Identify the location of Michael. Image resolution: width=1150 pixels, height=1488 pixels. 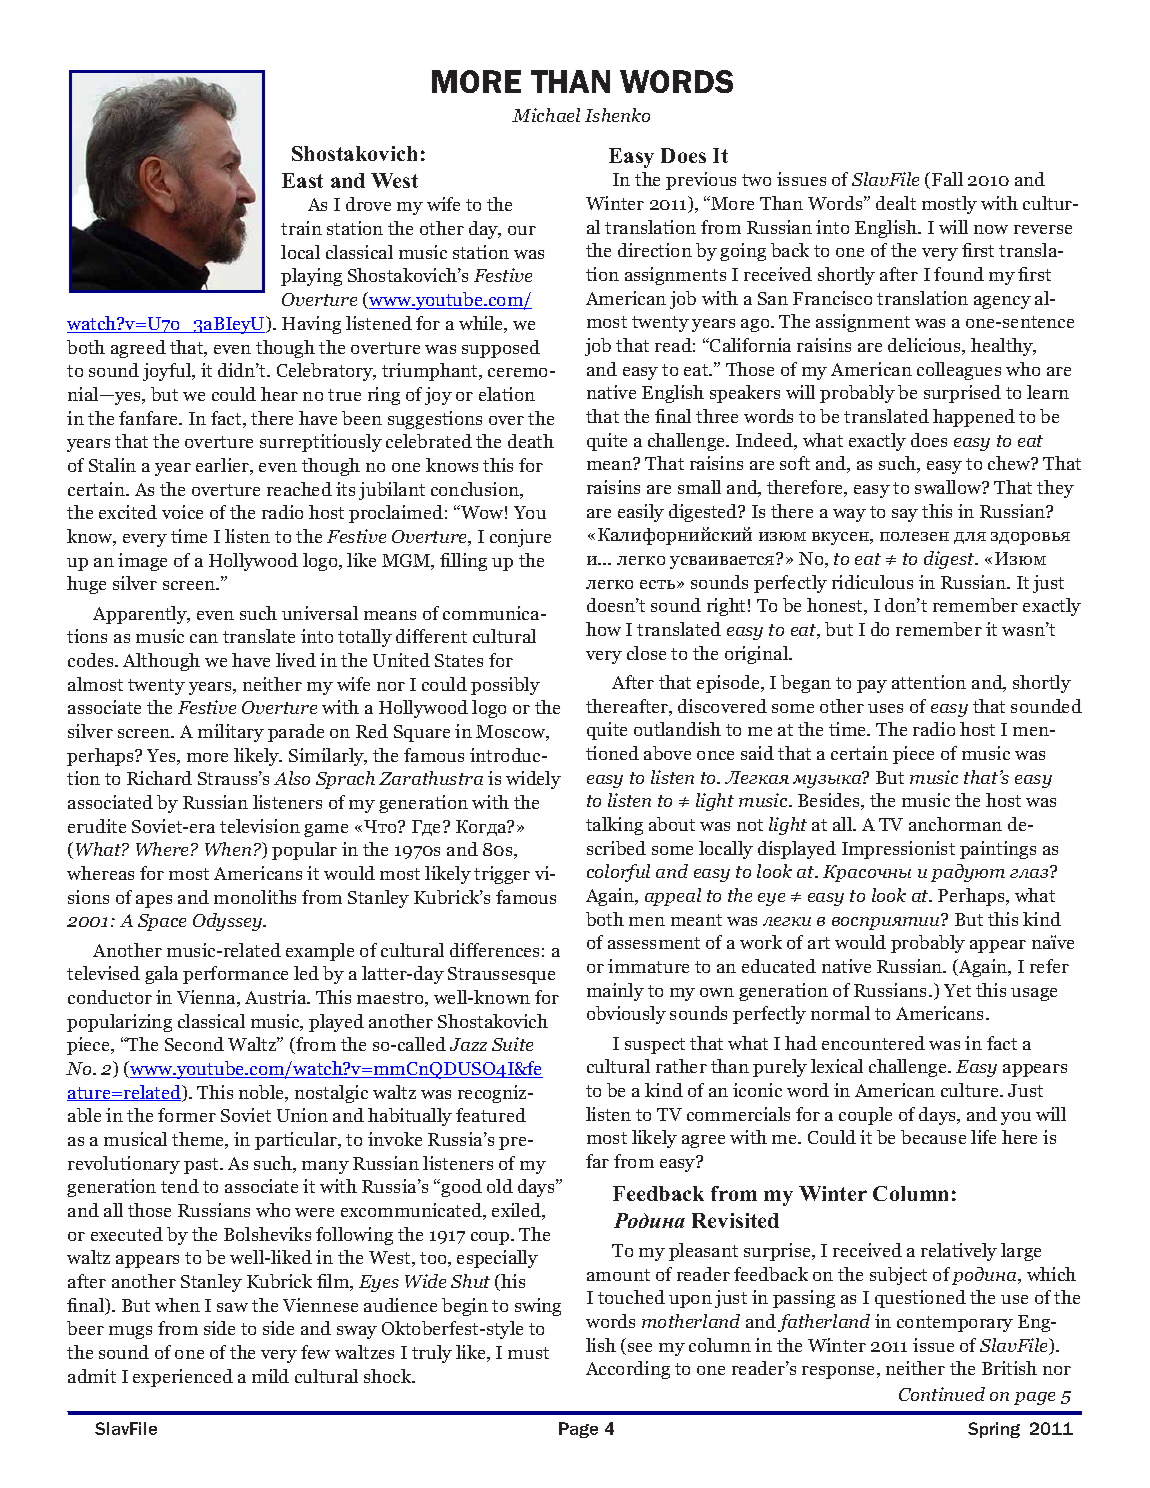
(546, 115).
